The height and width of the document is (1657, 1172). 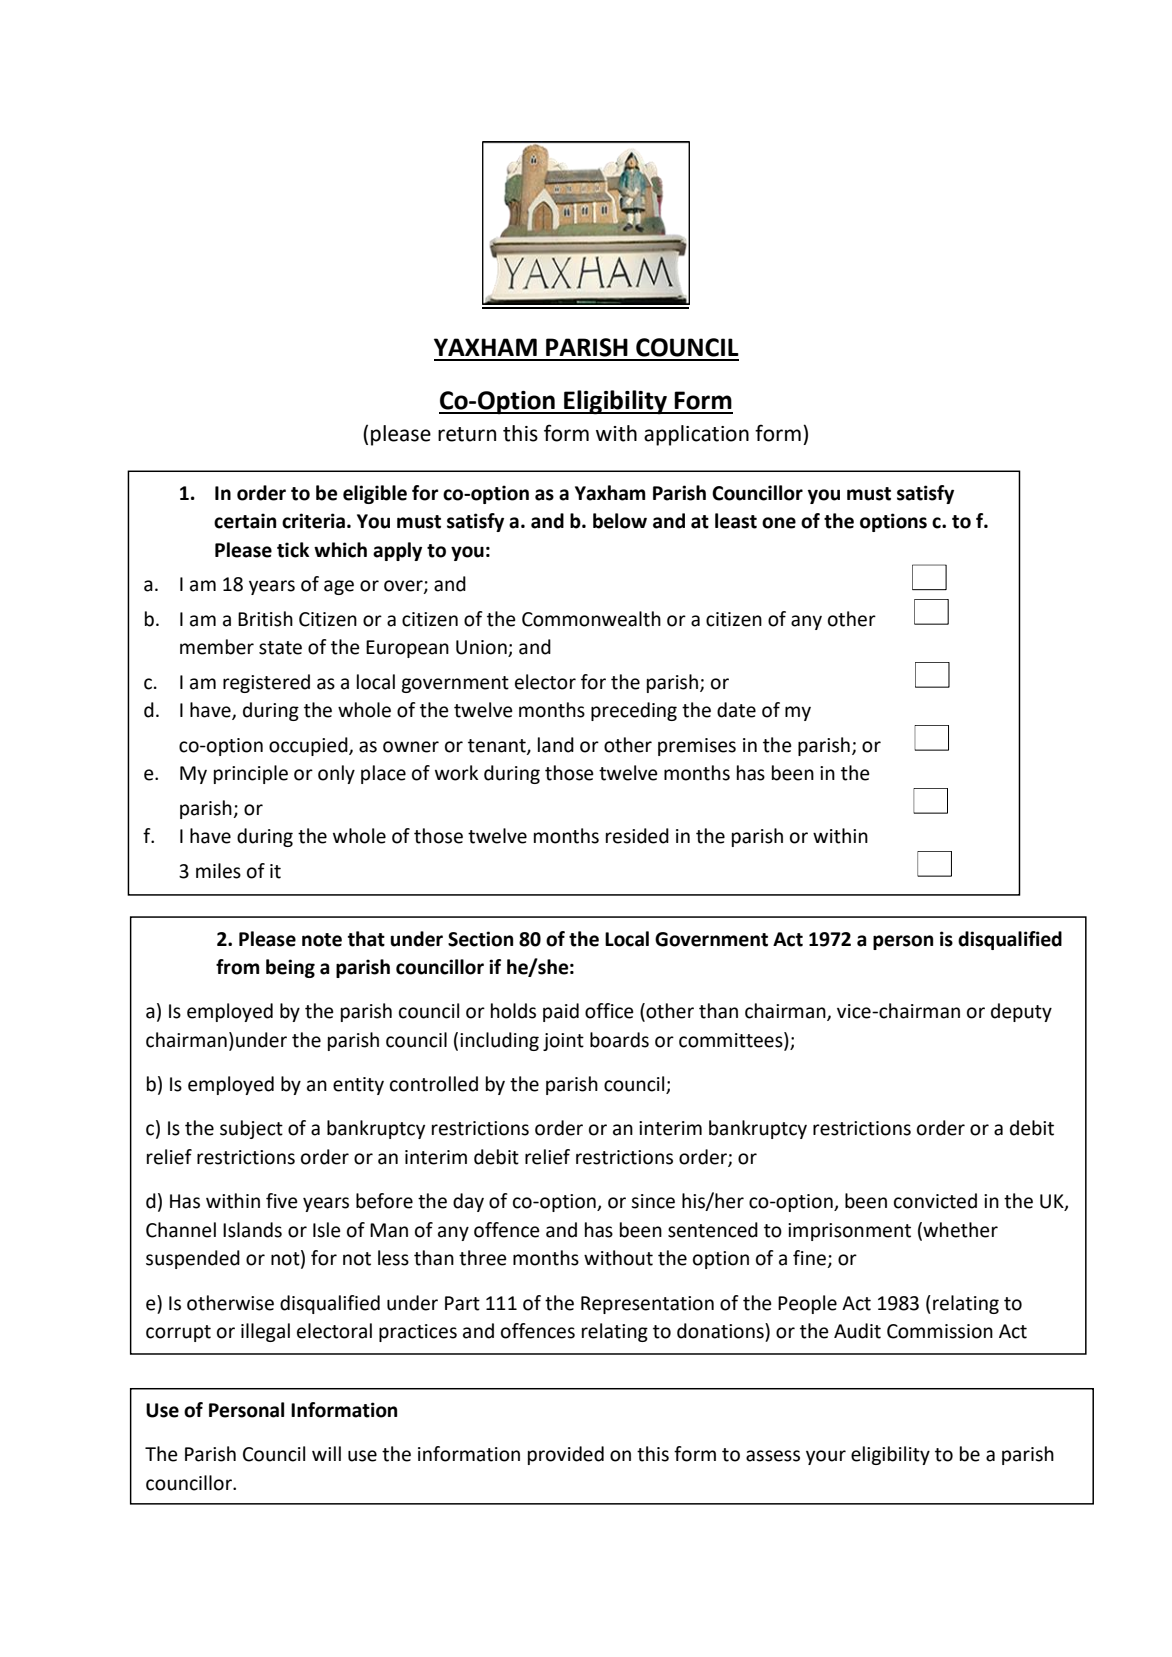 What do you see at coordinates (620, 521) in the document?
I see `below` at bounding box center [620, 521].
